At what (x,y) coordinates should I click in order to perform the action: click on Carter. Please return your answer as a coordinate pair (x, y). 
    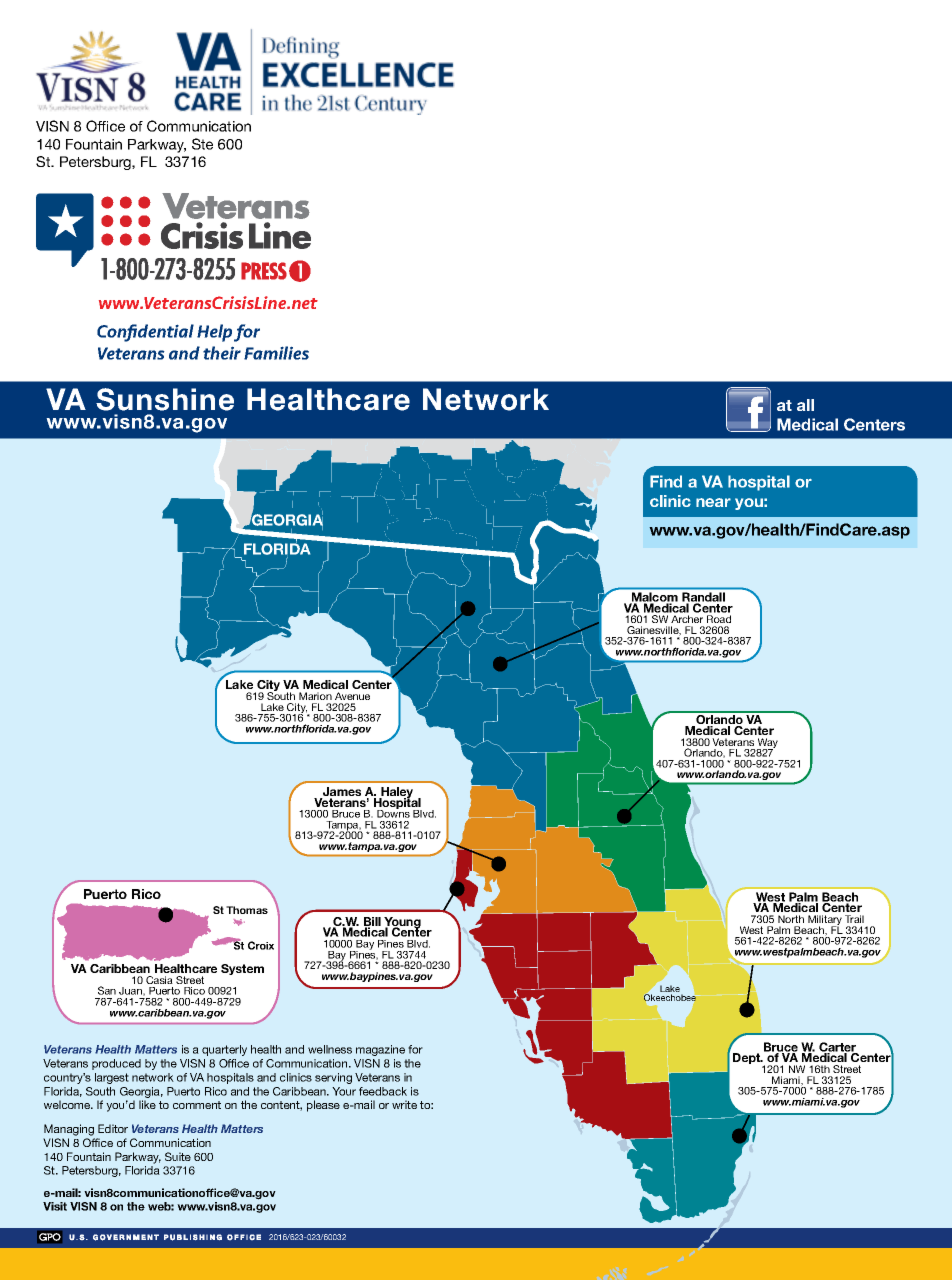
    Looking at the image, I should click on (838, 1048).
